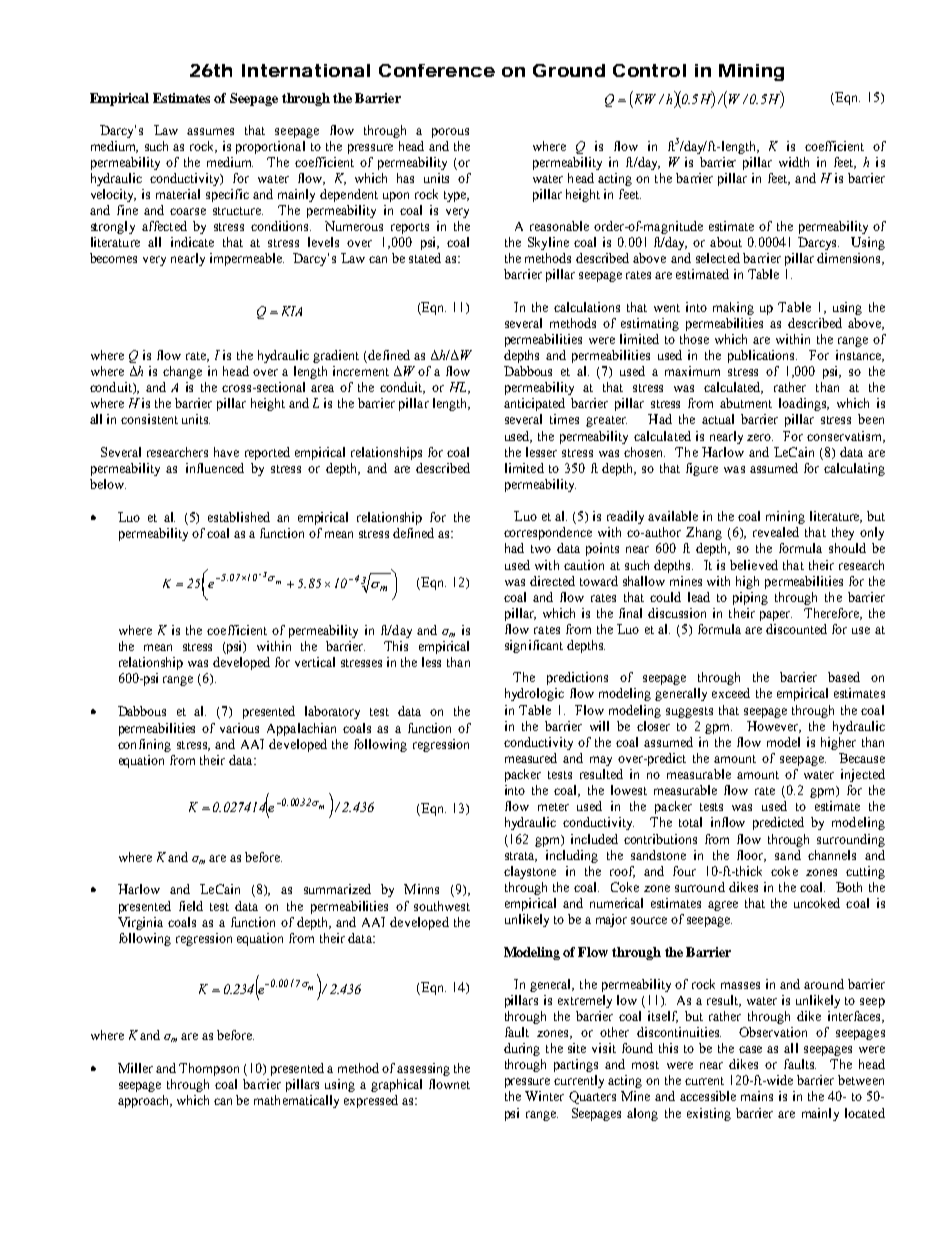 This screenshot has width=952, height=1233. Describe the element at coordinates (544, 1096) in the screenshot. I see `Winter` at that location.
